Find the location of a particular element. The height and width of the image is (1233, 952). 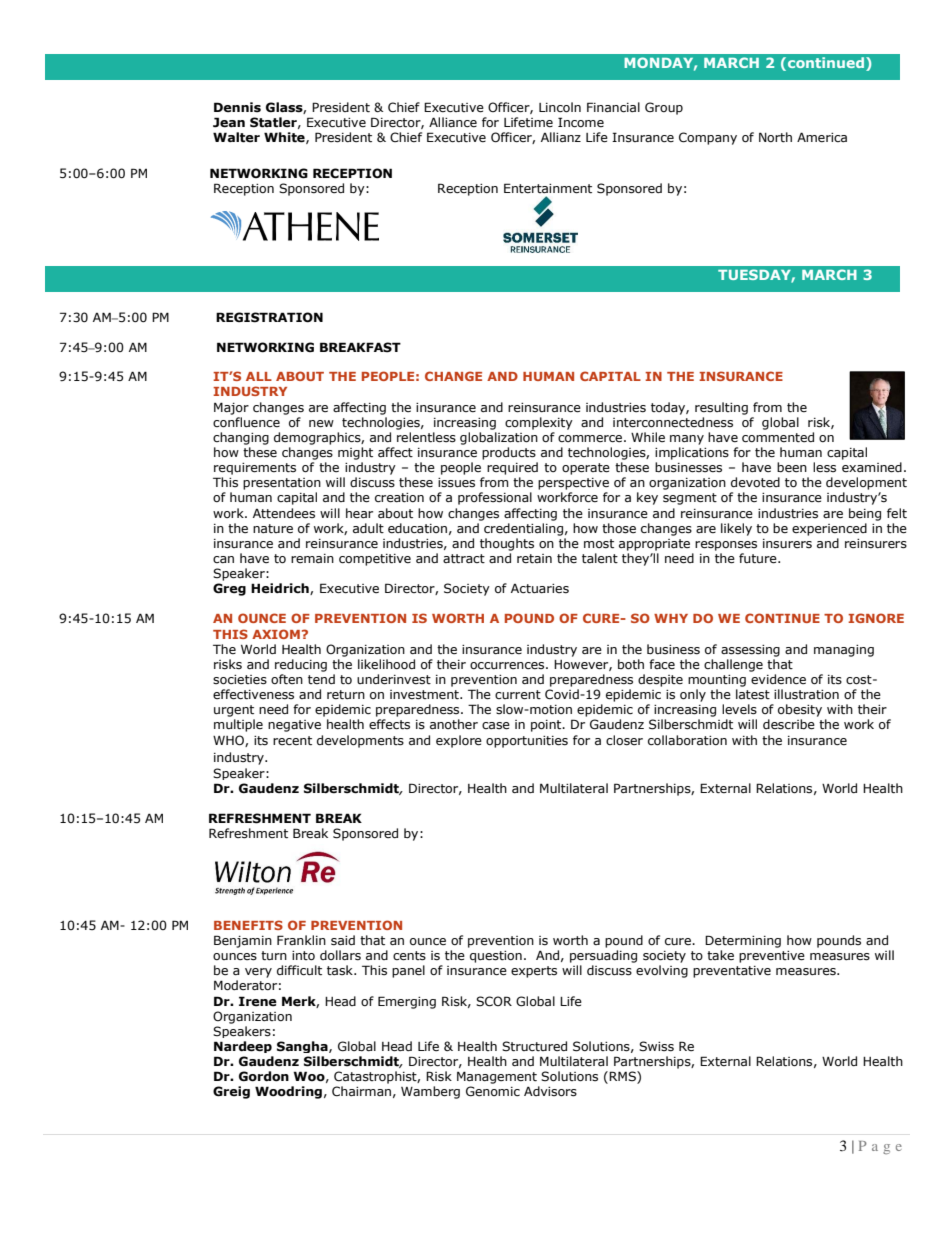

Sangha is located at coordinates (303, 1047).
